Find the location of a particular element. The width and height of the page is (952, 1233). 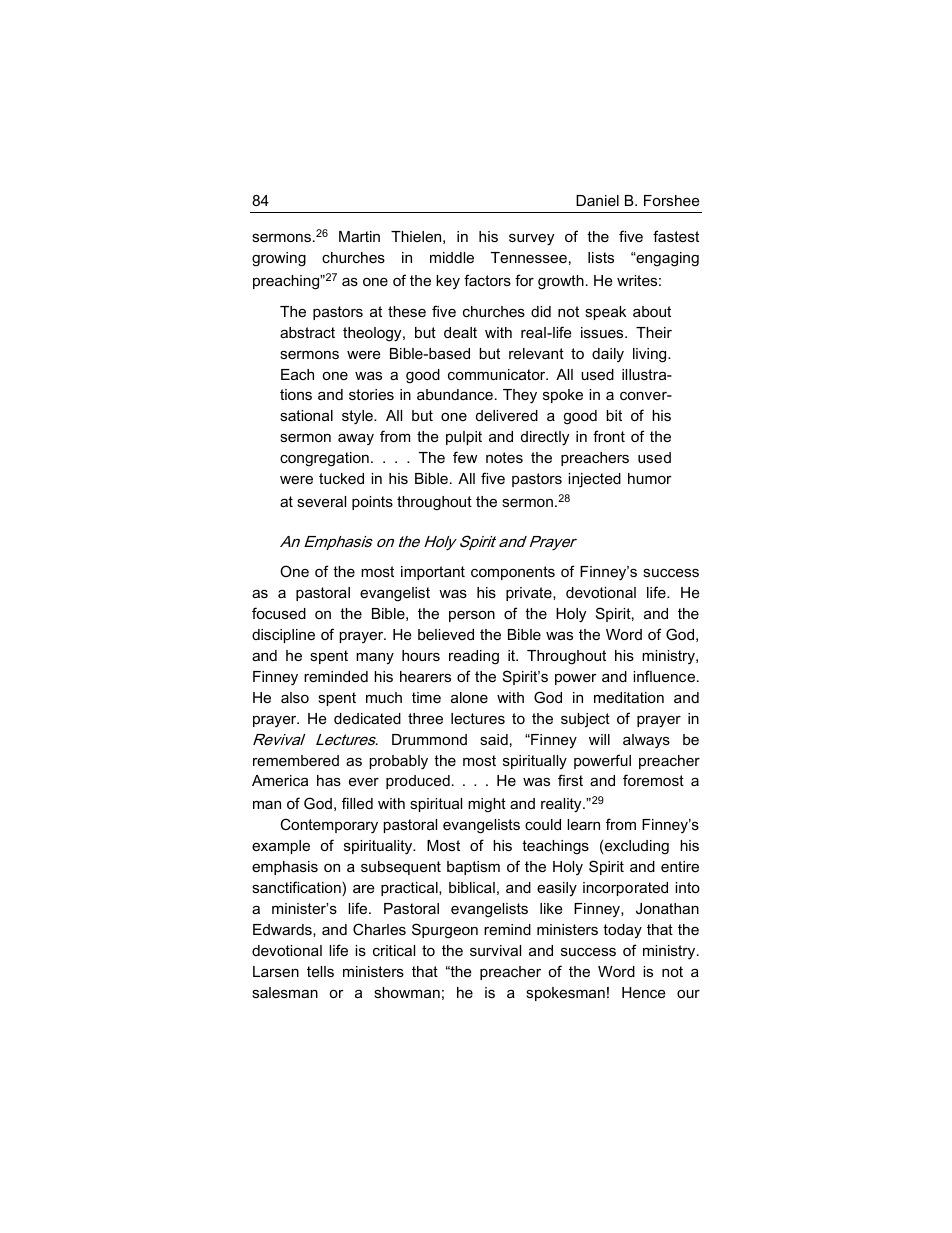

congregation is located at coordinates (324, 459).
